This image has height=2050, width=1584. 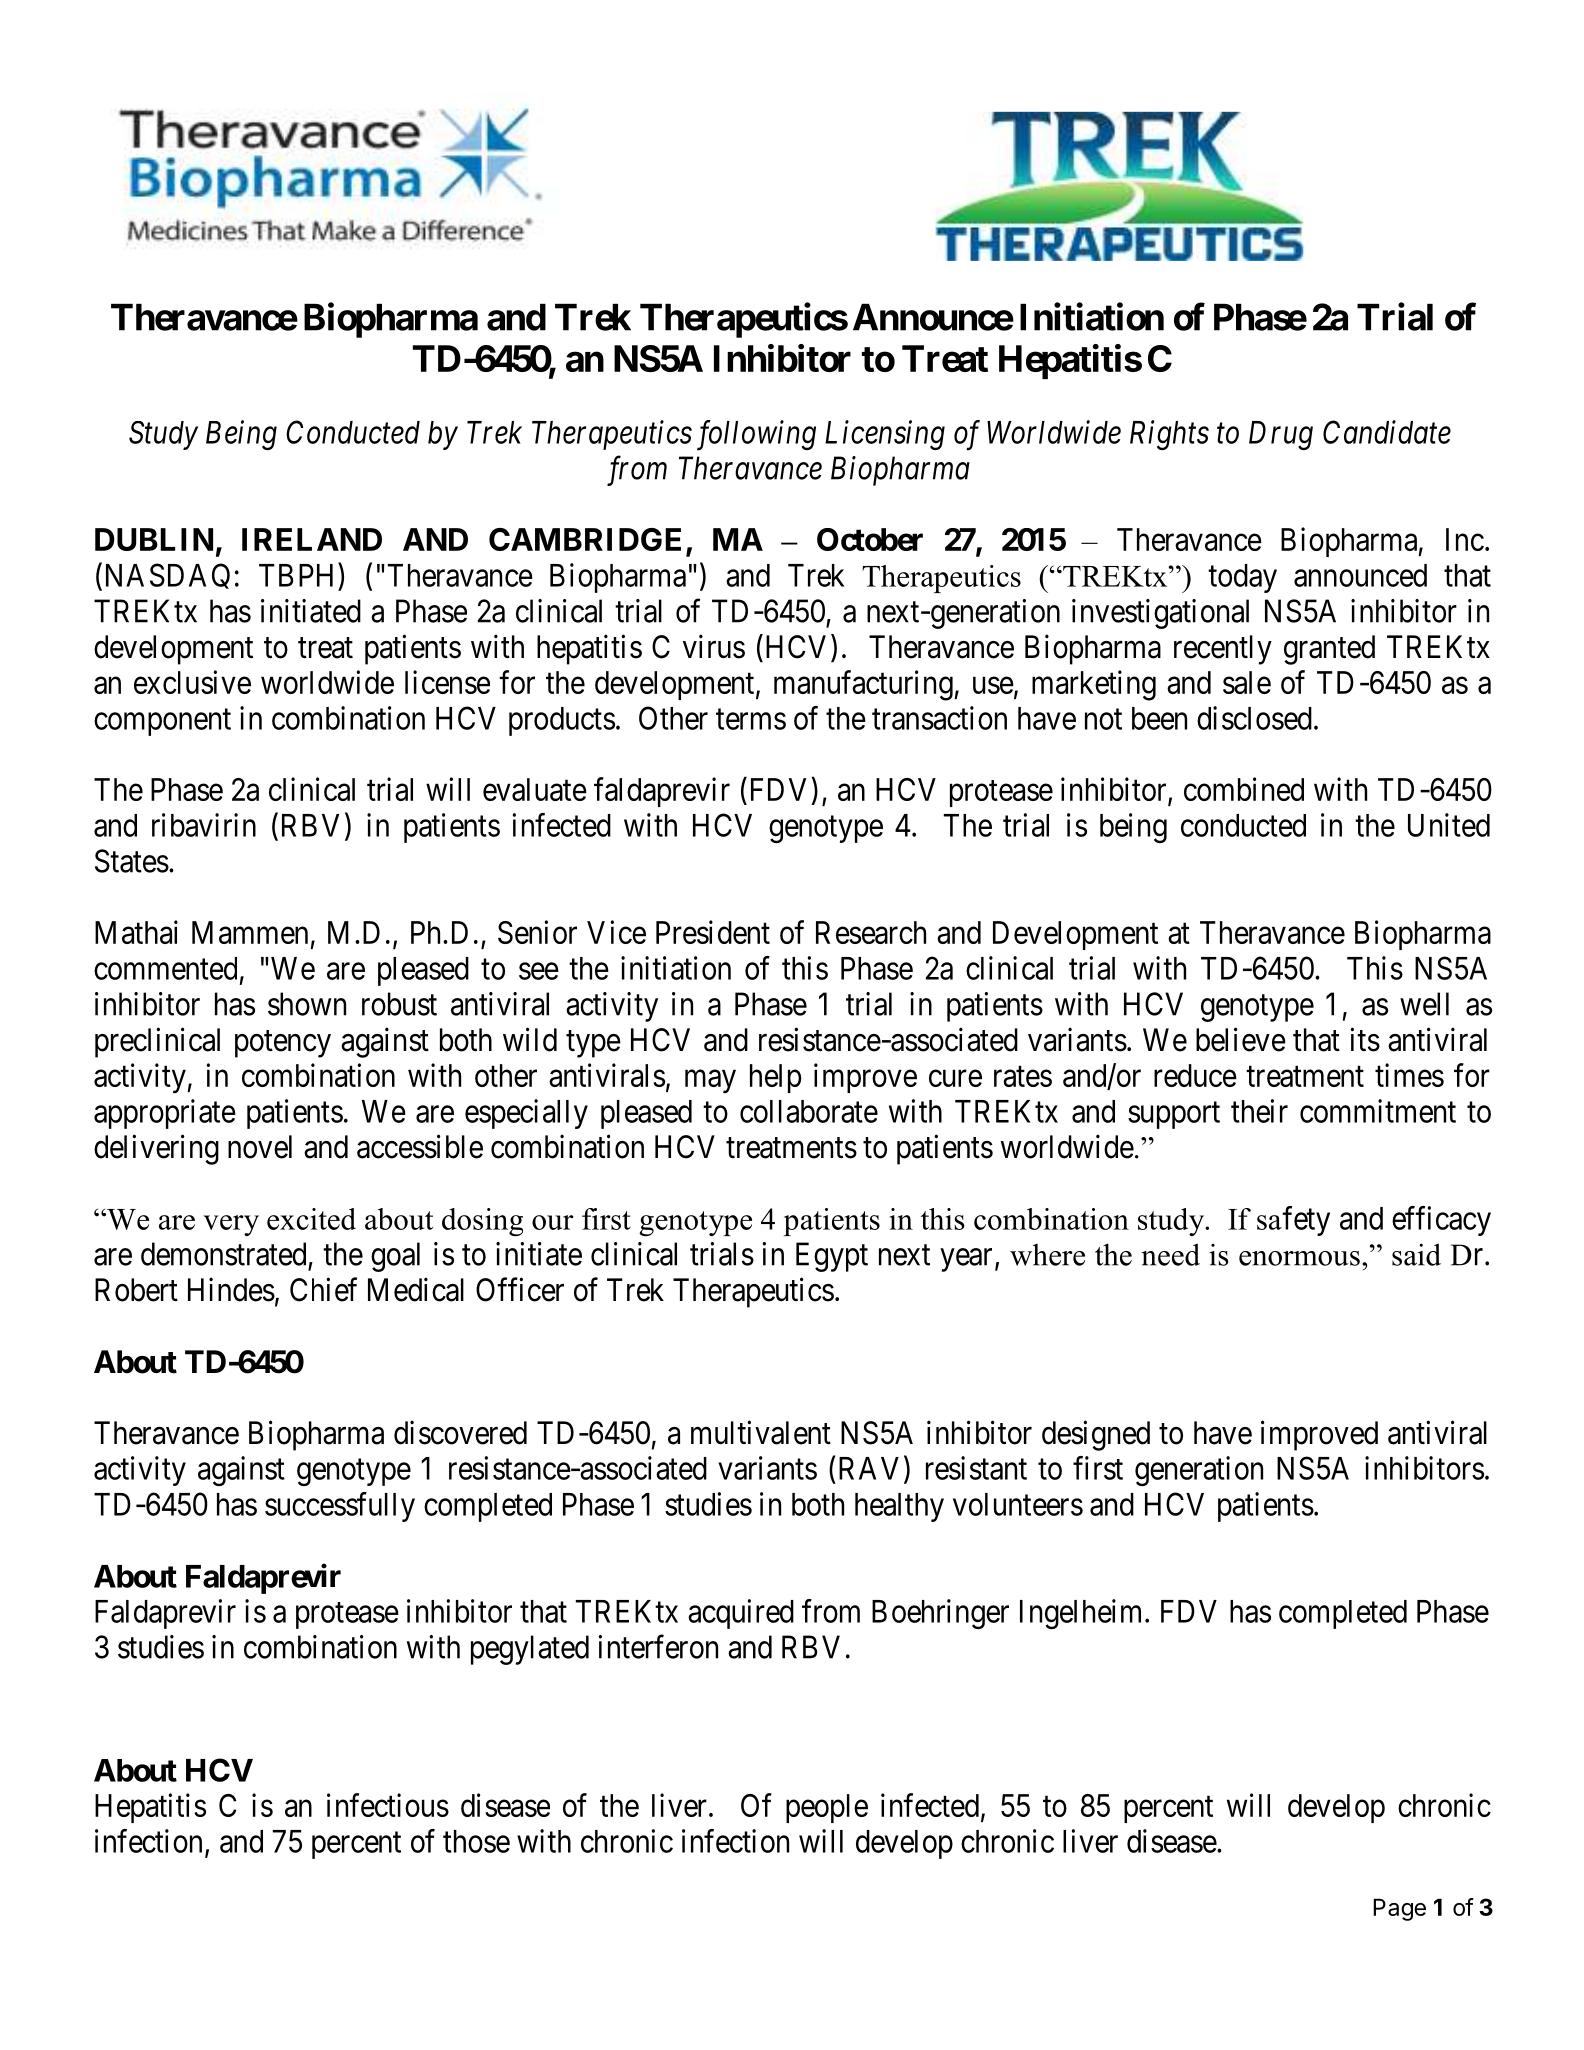 I want to click on Research, so click(x=871, y=932).
